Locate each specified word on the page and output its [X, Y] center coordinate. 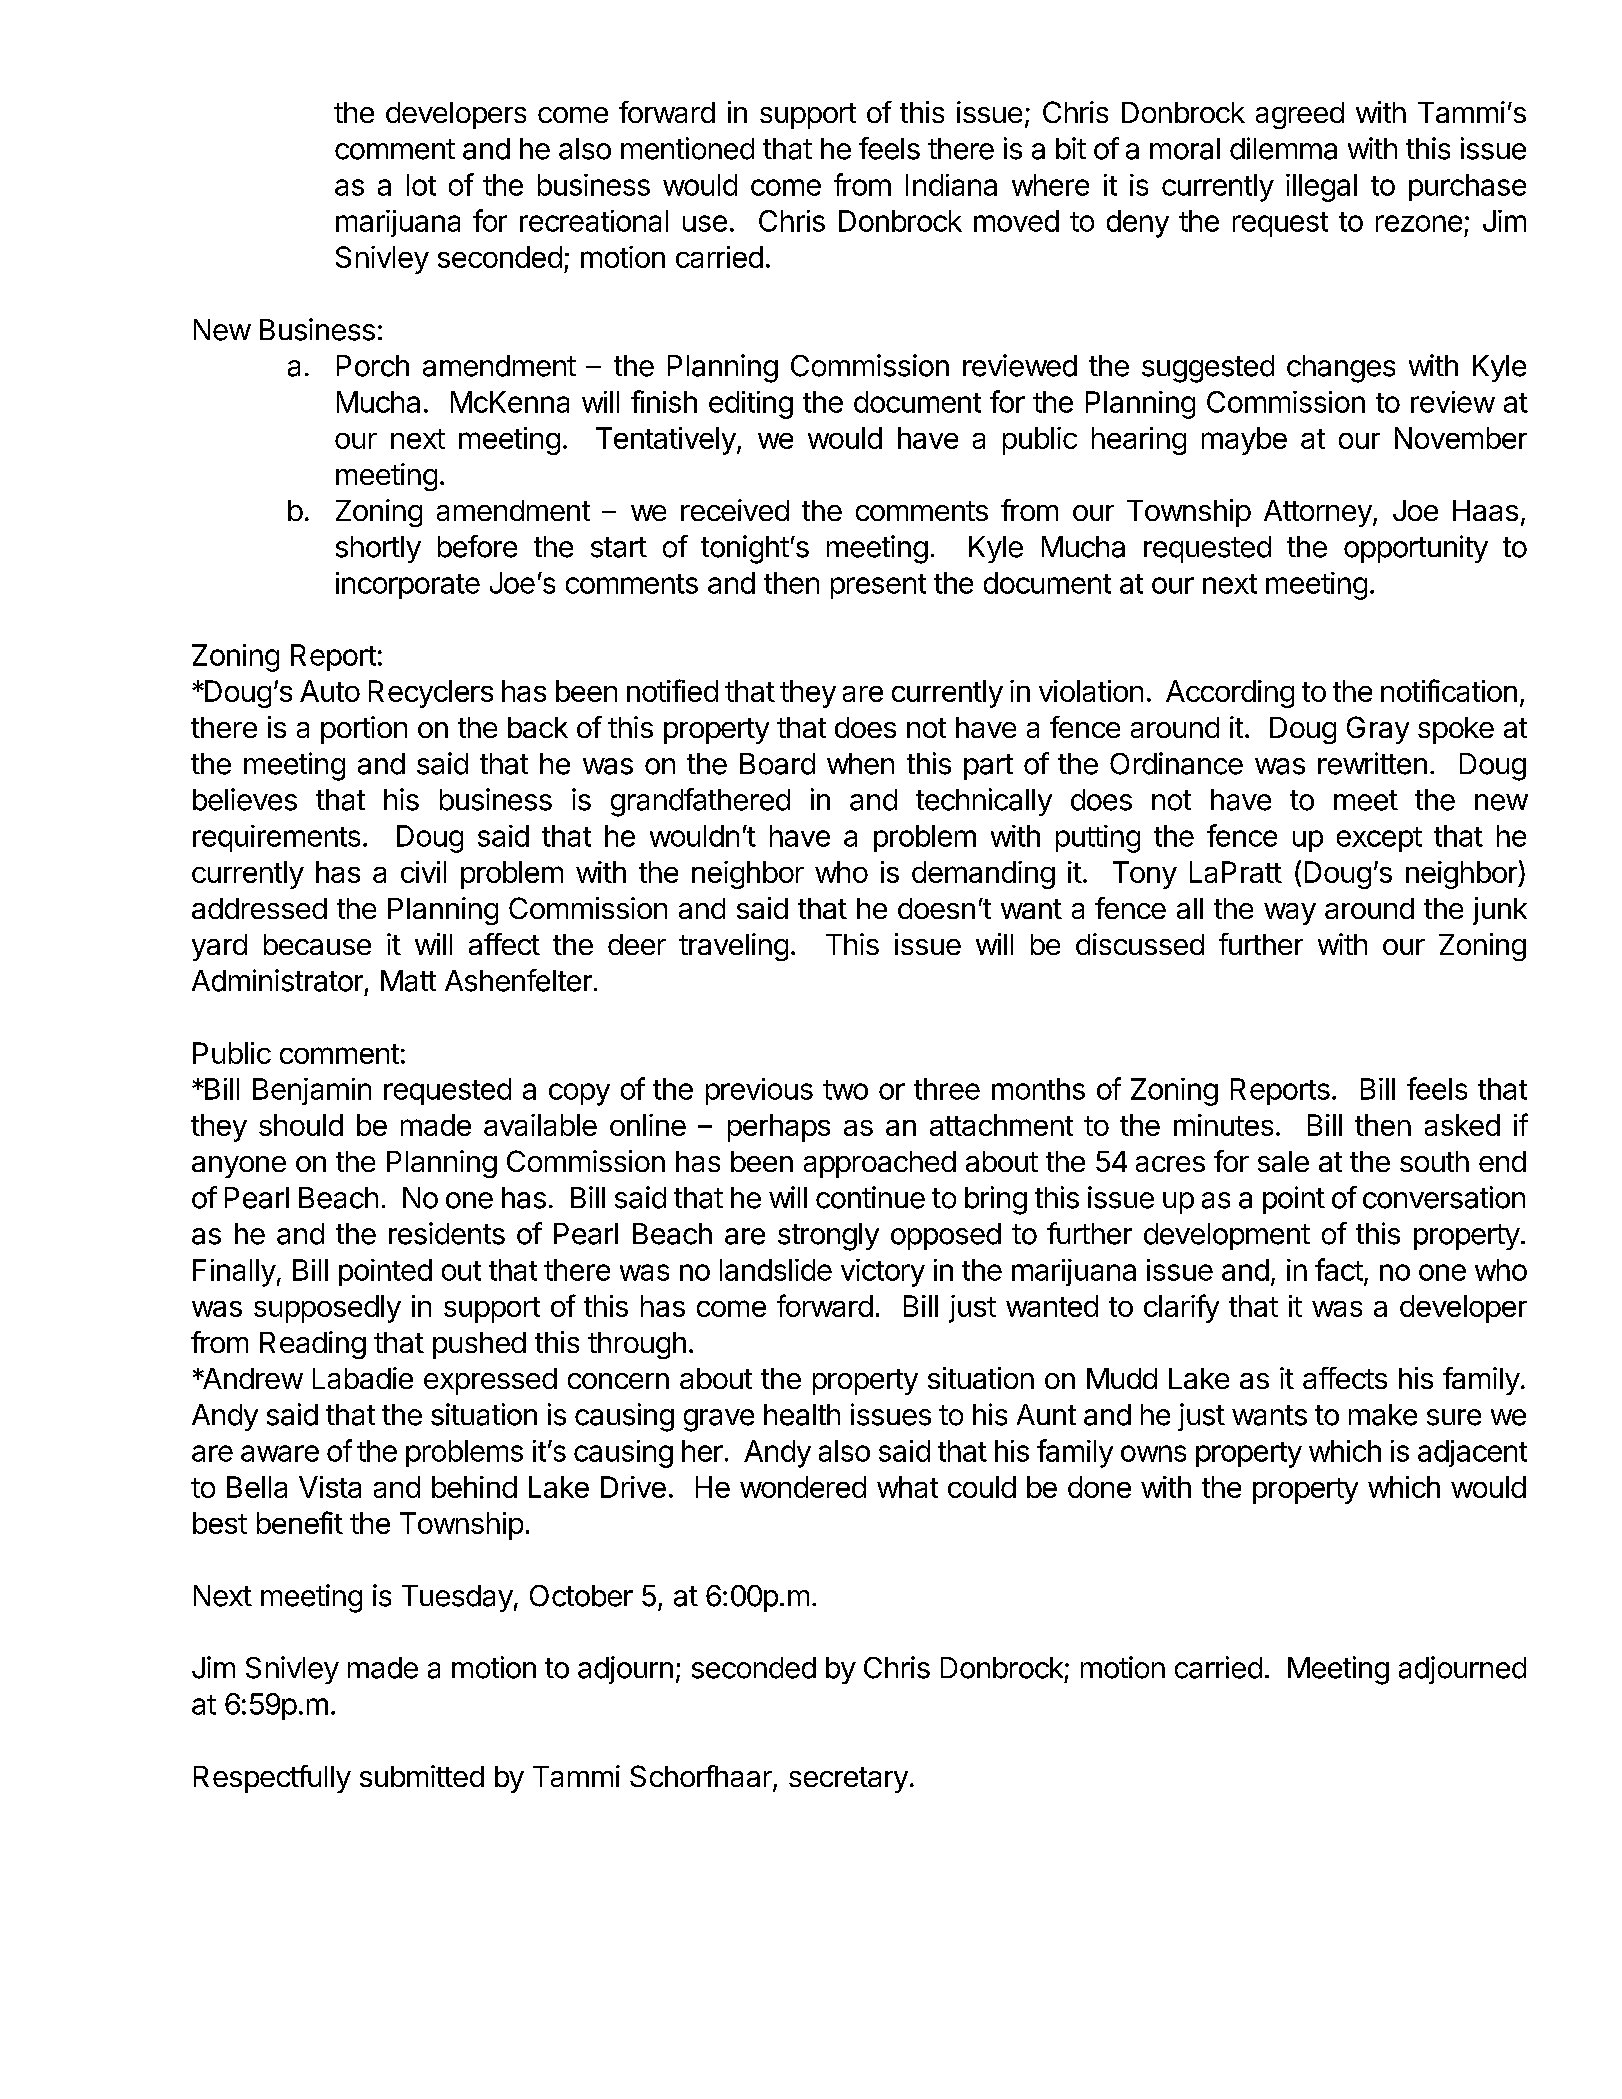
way [1290, 914]
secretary [848, 1780]
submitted [422, 1776]
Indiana [951, 185]
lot [421, 185]
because [317, 944]
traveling [733, 947]
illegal [1321, 188]
